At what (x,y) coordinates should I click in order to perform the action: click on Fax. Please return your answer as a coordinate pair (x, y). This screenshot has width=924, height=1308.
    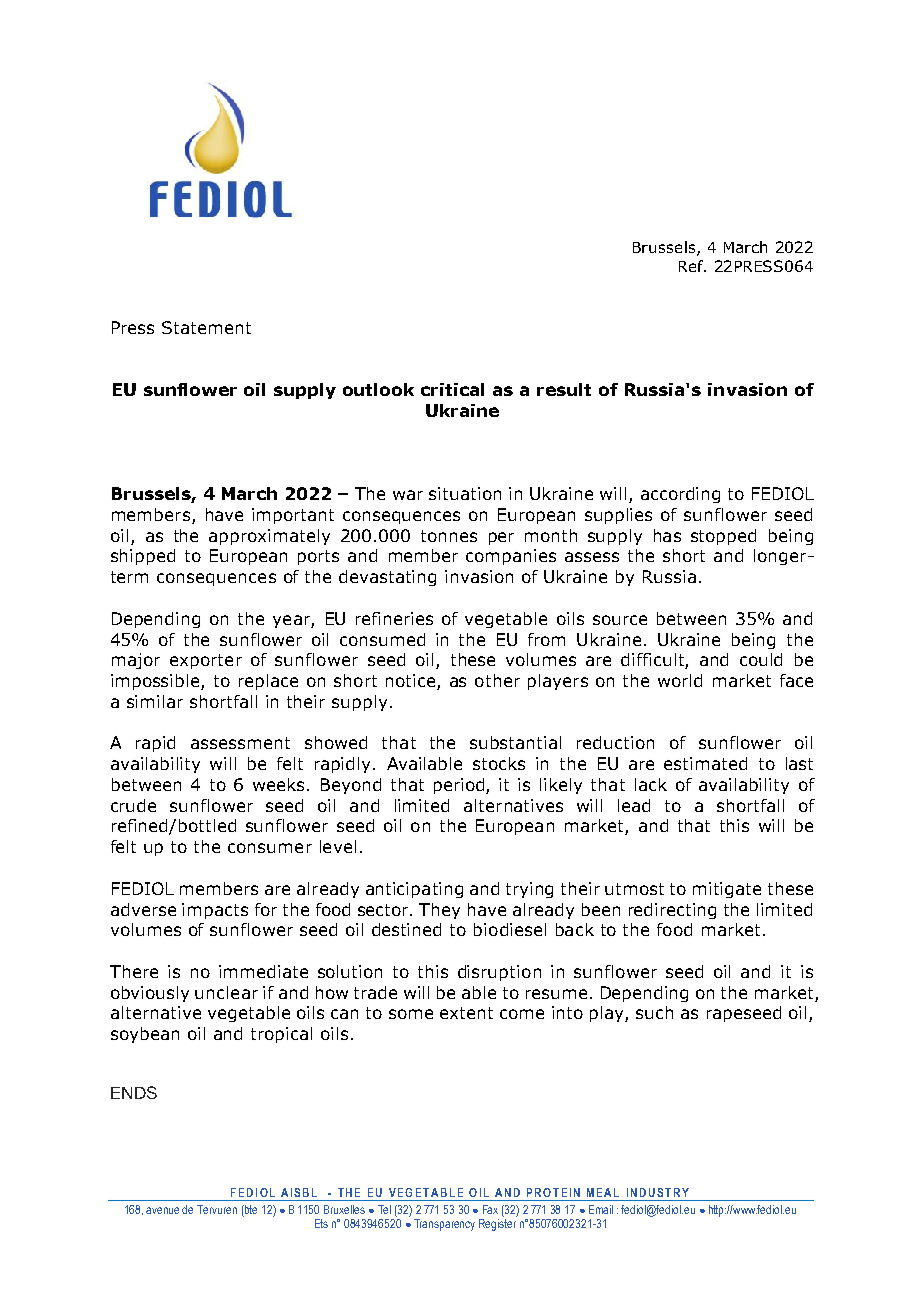
    Looking at the image, I should click on (490, 1209).
